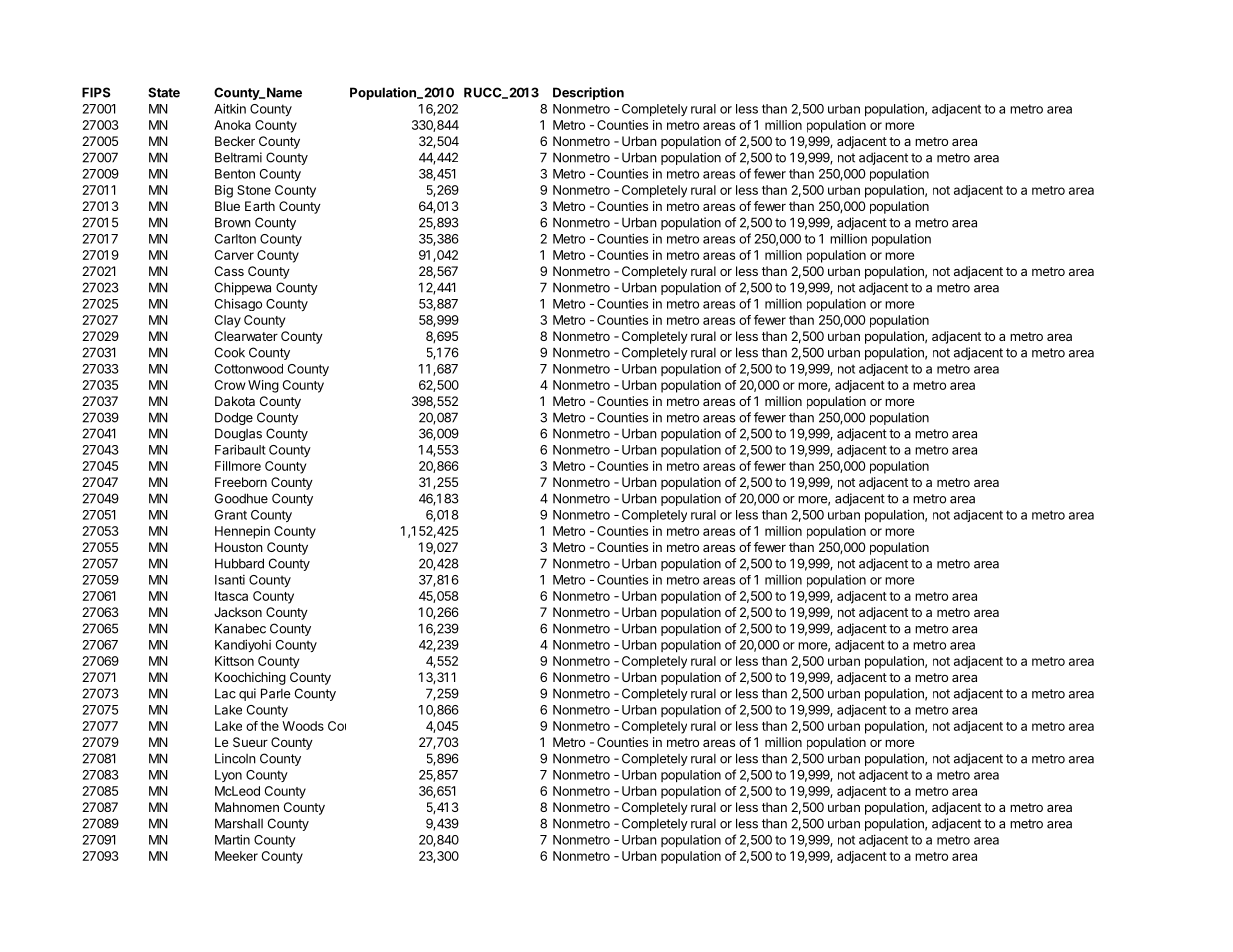 Image resolution: width=1233 pixels, height=952 pixels. Describe the element at coordinates (231, 515) in the screenshot. I see `Grant` at that location.
